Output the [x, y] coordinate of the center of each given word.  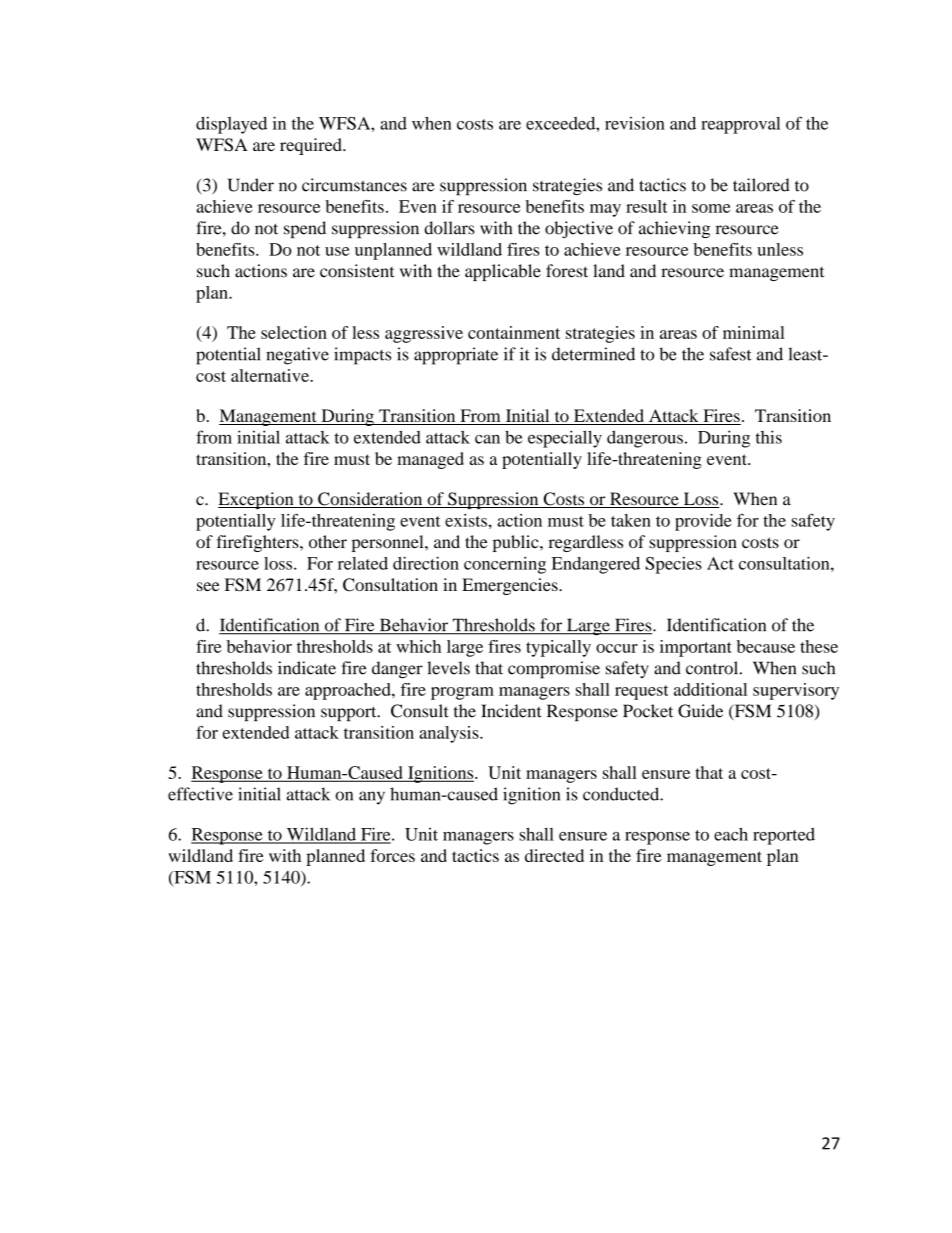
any [372, 798]
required [312, 146]
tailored [761, 185]
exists [466, 520]
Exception [257, 500]
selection [294, 332]
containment [514, 332]
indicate [307, 668]
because [766, 646]
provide [703, 522]
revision [635, 123]
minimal [754, 332]
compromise [554, 670]
